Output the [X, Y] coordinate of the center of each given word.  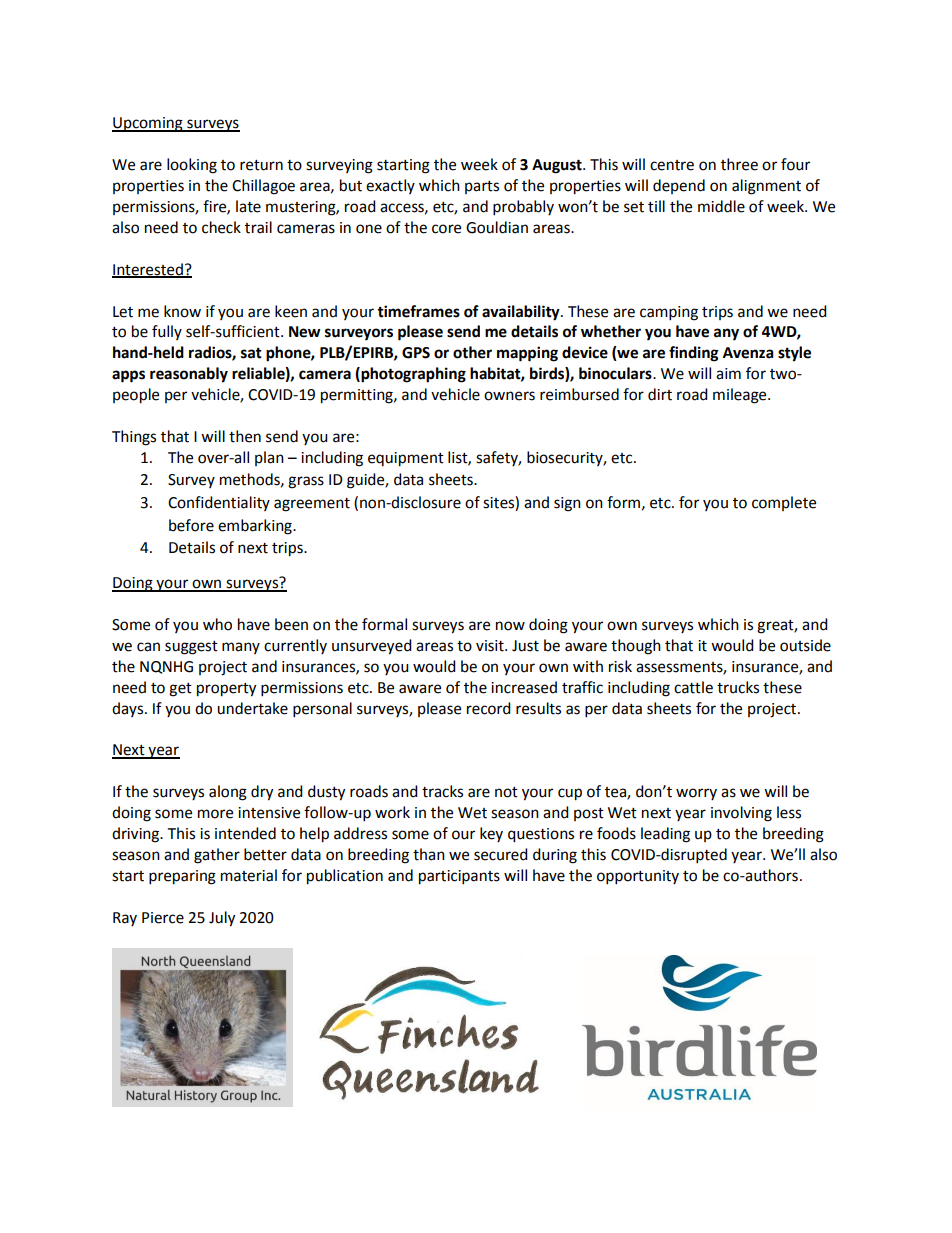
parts [482, 187]
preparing [182, 877]
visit [491, 646]
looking [192, 166]
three [739, 164]
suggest [191, 648]
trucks [738, 687]
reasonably [189, 375]
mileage [741, 396]
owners [509, 396]
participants [459, 877]
